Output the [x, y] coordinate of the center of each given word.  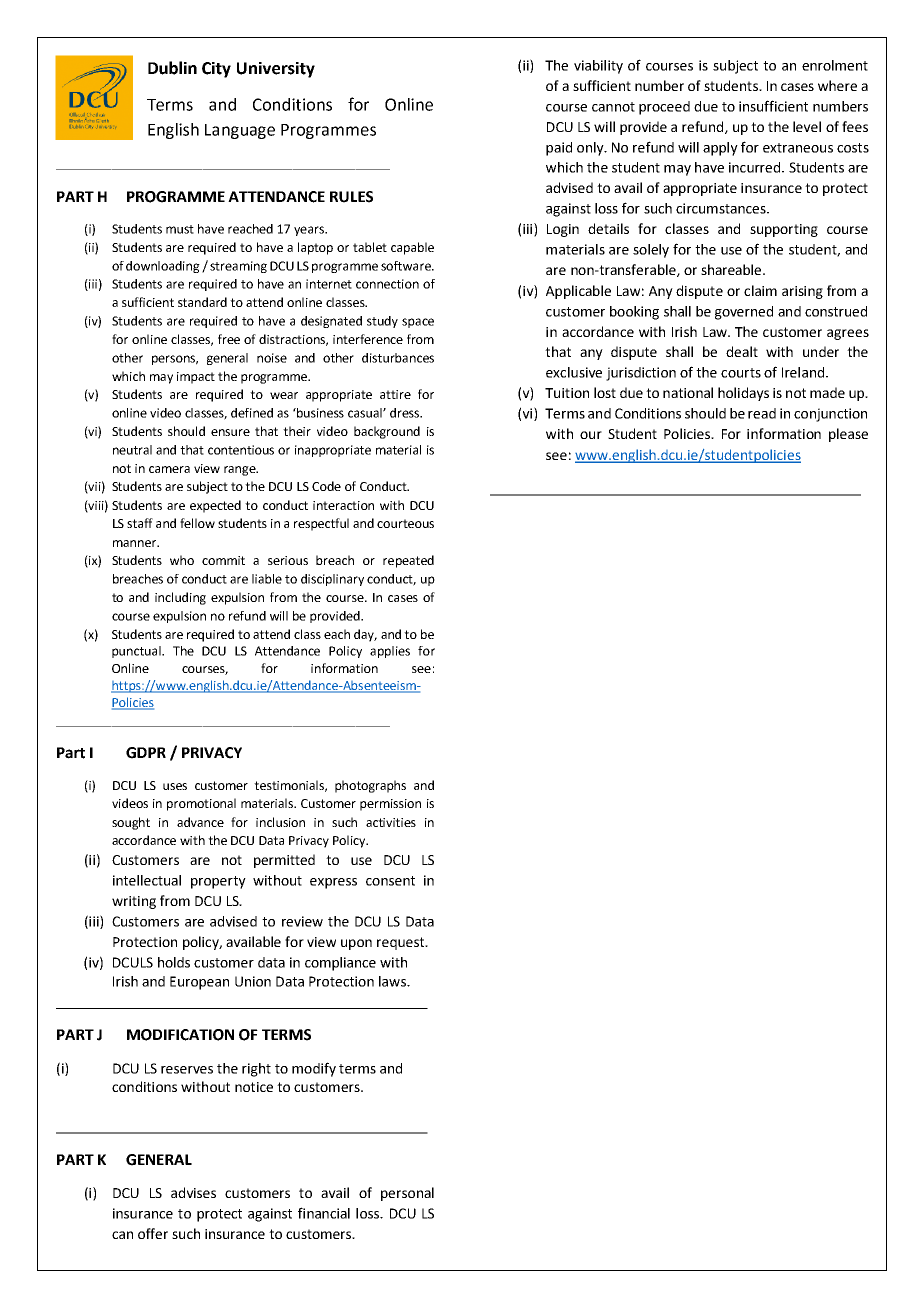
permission [390, 805]
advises [193, 1192]
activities [391, 822]
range [241, 471]
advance [200, 822]
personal [407, 1194]
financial [324, 1213]
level [807, 126]
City [216, 70]
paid [559, 149]
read [762, 413]
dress [406, 413]
